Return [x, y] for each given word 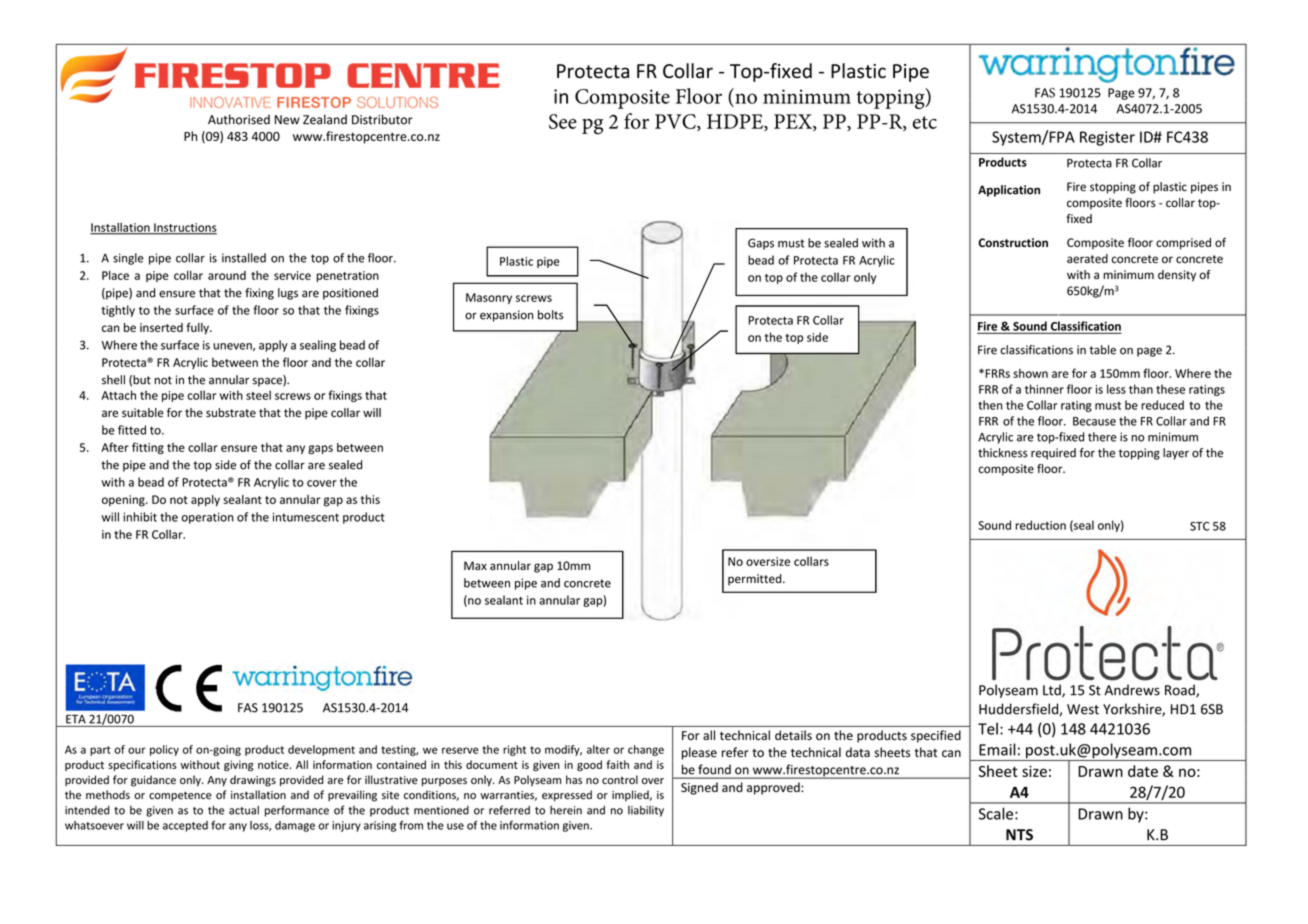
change [646, 750]
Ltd [1053, 691]
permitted [756, 580]
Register [1107, 138]
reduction [1040, 525]
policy [164, 750]
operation [207, 518]
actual [244, 810]
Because [1094, 421]
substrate [231, 412]
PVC [676, 122]
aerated [1087, 259]
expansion [506, 316]
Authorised [239, 119]
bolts [550, 315]
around [227, 275]
